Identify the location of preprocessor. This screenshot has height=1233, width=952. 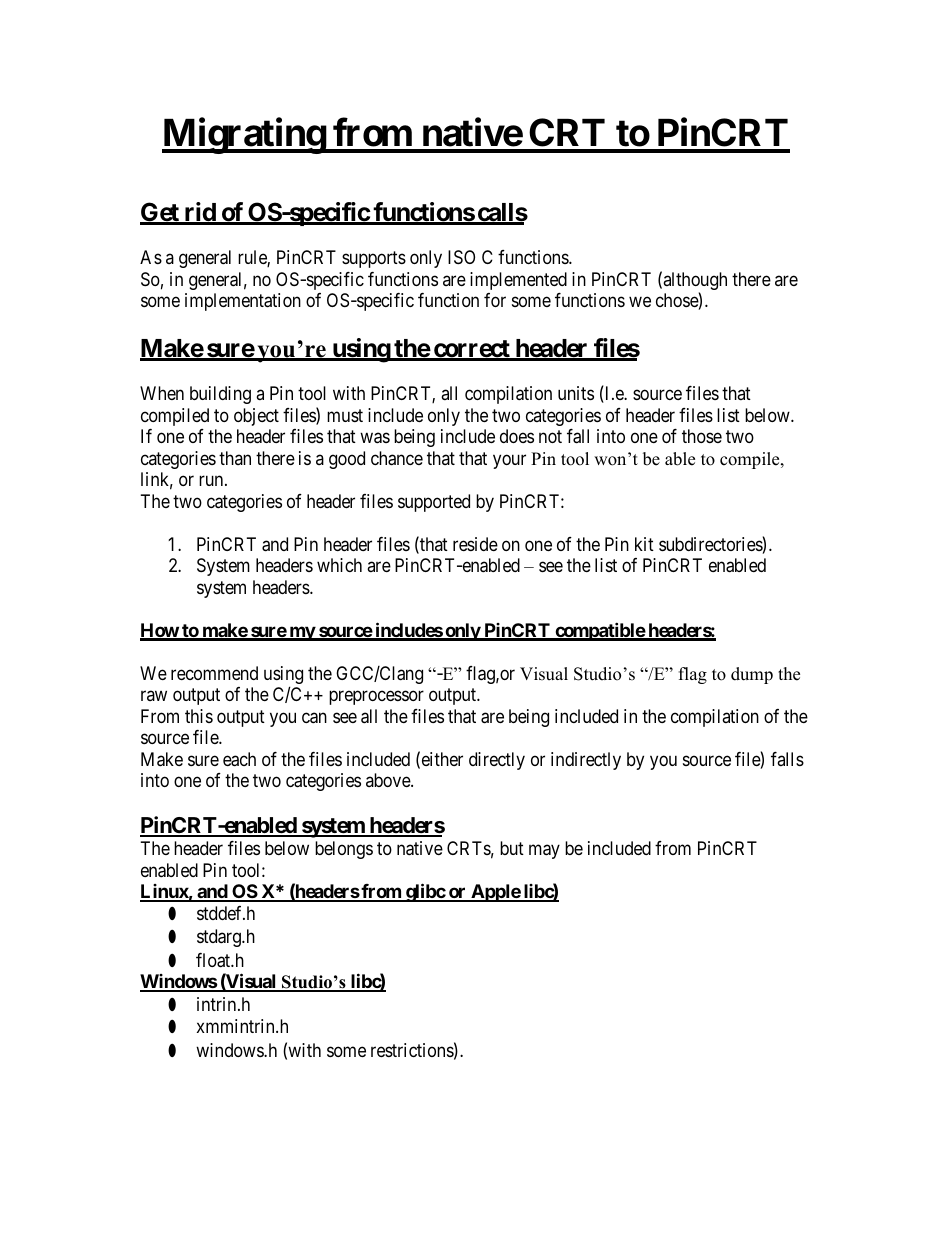
(376, 698).
